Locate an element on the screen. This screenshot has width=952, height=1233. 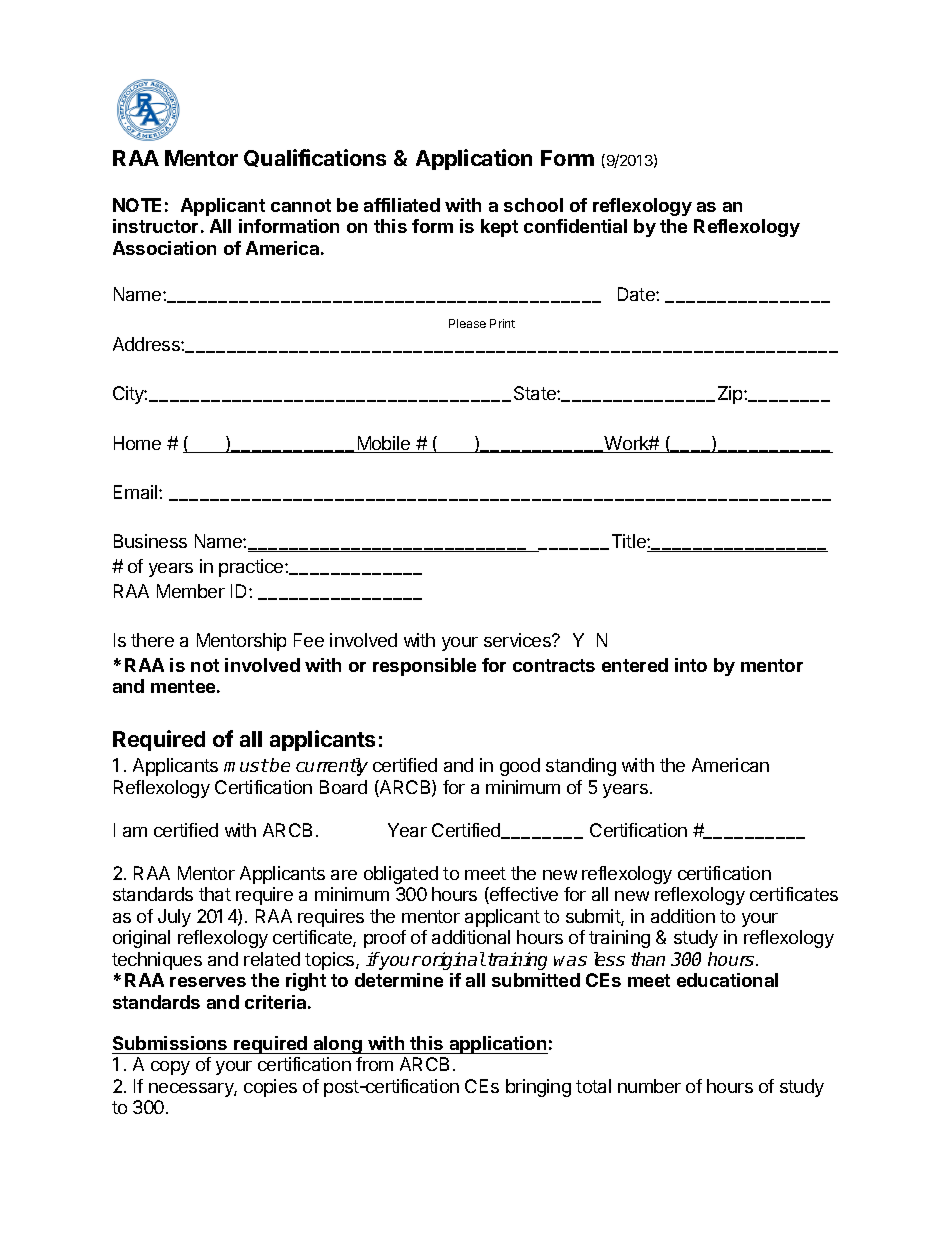
instructor is located at coordinates (155, 226).
